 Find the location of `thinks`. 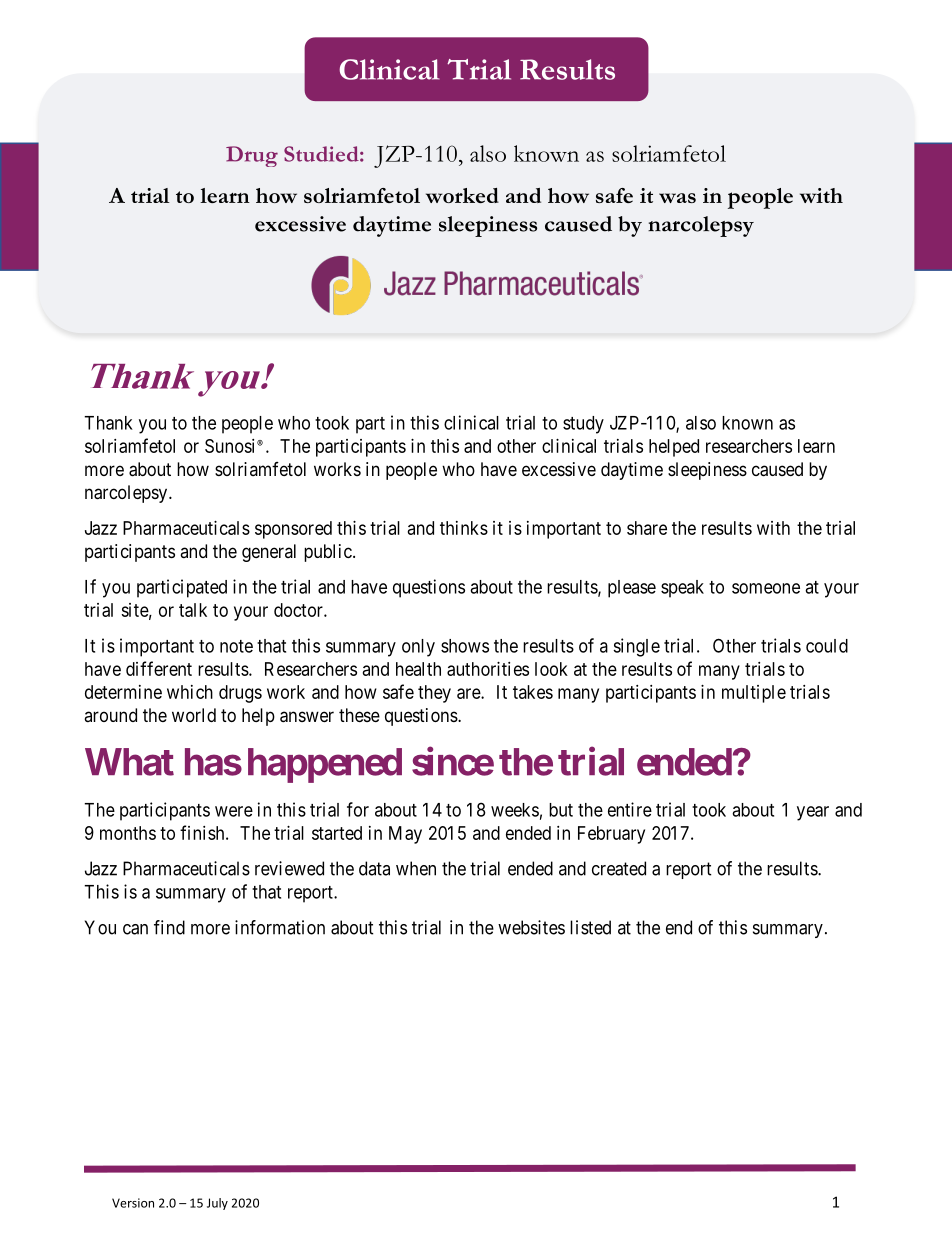

thinks is located at coordinates (464, 528).
